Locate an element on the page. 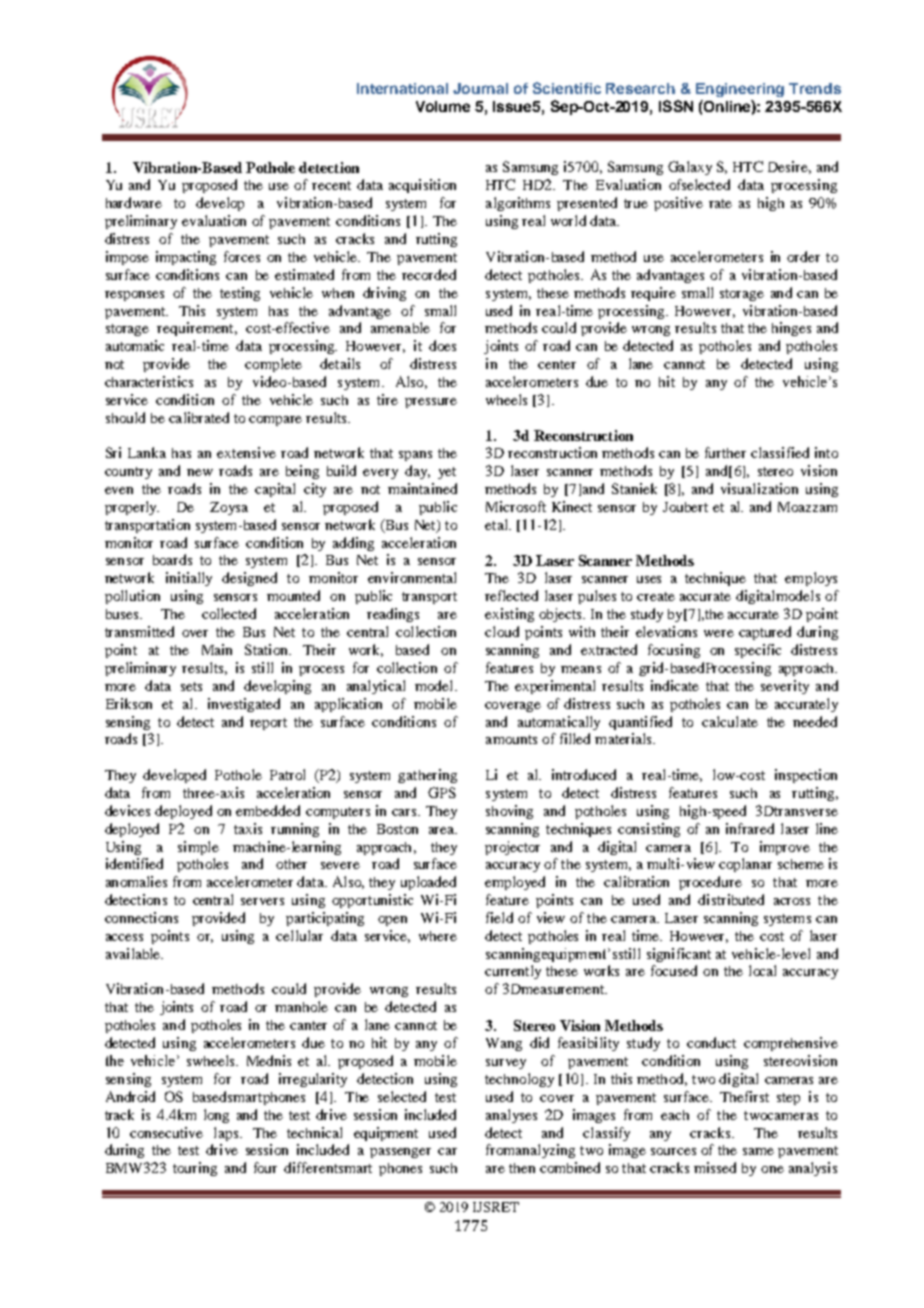 This image has width=924, height=1308. hardware is located at coordinates (134, 202).
